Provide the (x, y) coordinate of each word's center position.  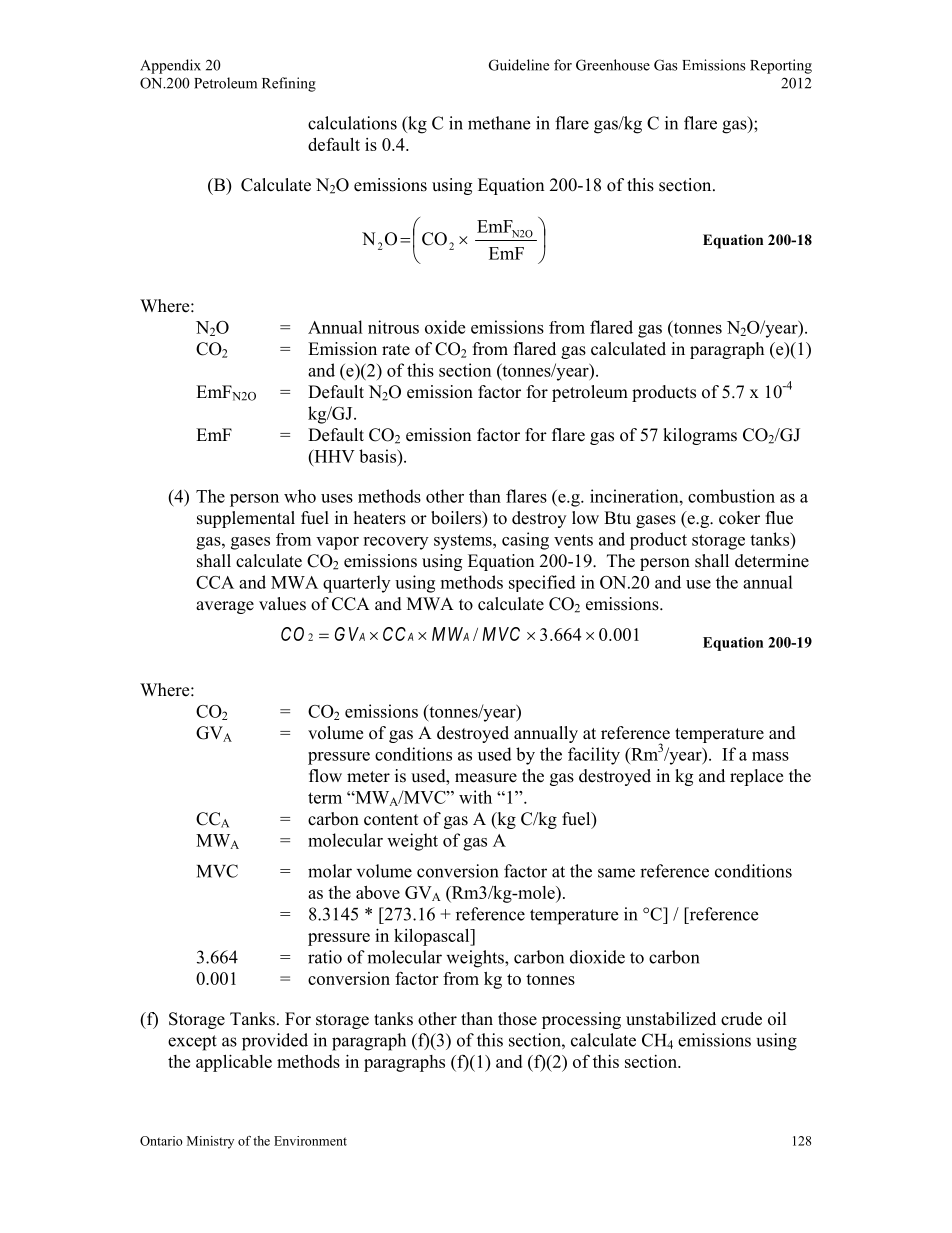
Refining (289, 84)
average (225, 607)
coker (739, 518)
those (517, 1019)
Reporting (781, 66)
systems (464, 542)
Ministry (210, 1142)
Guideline (519, 65)
